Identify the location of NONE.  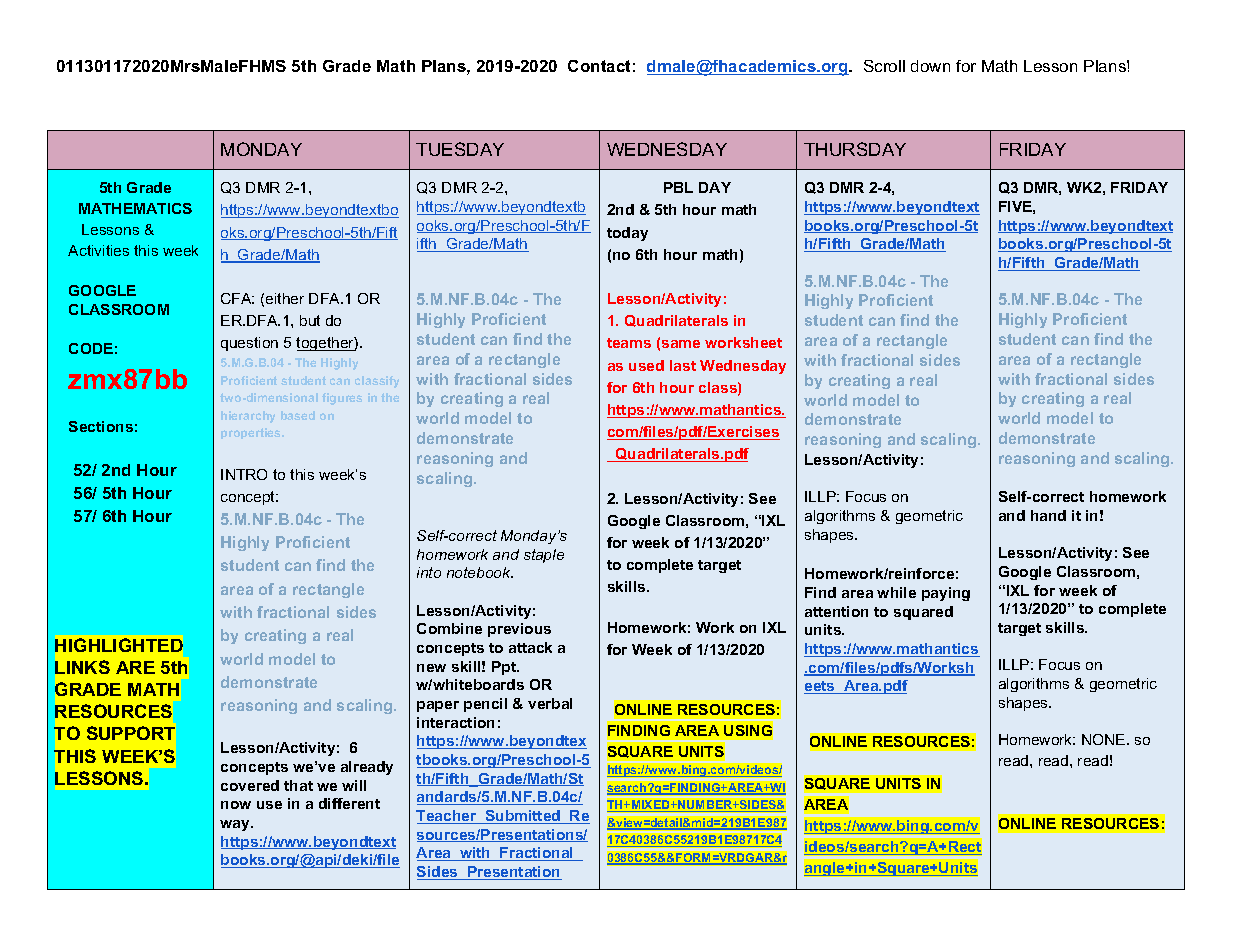
(1105, 739).
